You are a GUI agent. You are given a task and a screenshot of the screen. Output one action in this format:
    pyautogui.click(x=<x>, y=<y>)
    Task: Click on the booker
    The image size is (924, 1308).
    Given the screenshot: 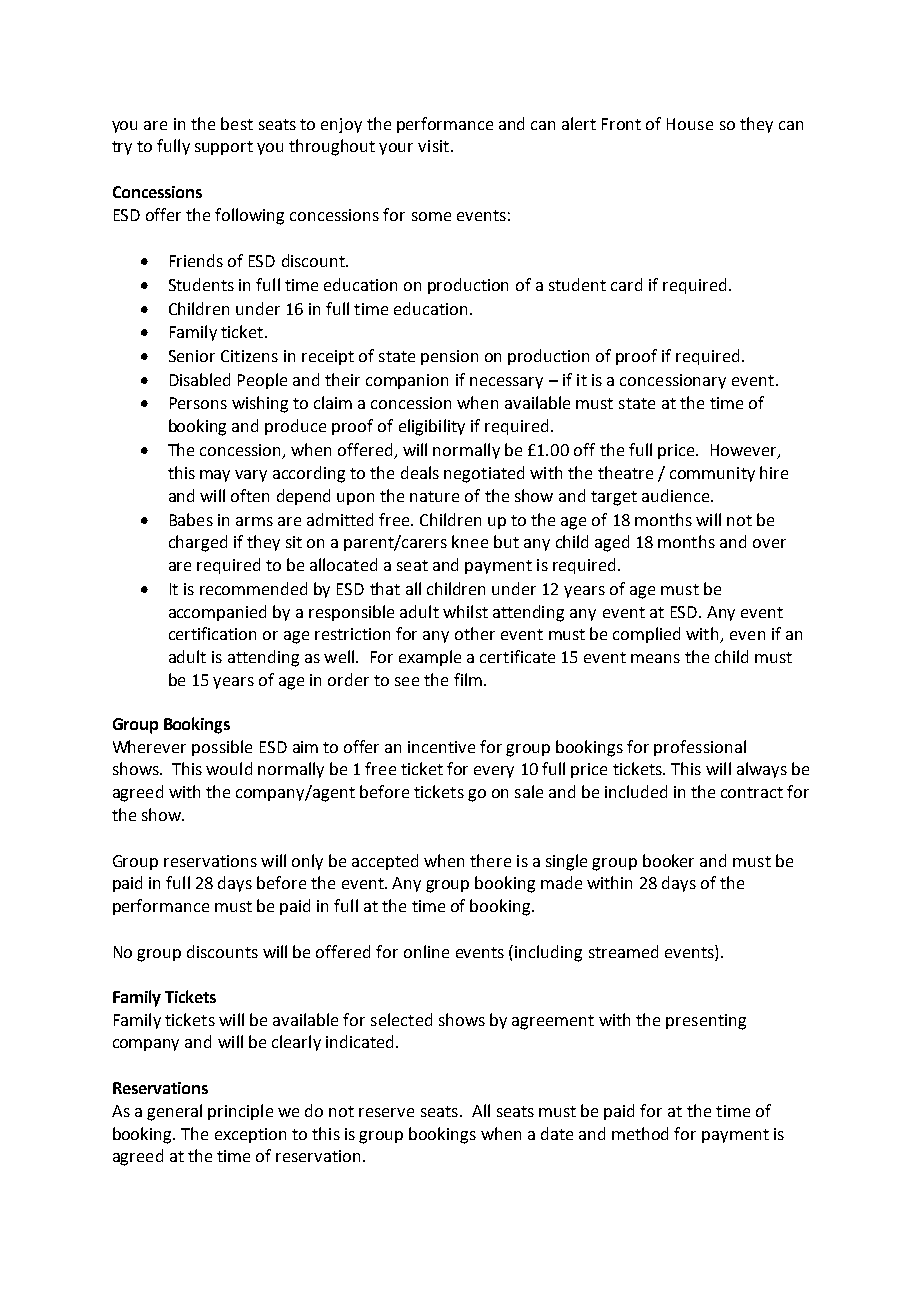 What is the action you would take?
    pyautogui.click(x=668, y=860)
